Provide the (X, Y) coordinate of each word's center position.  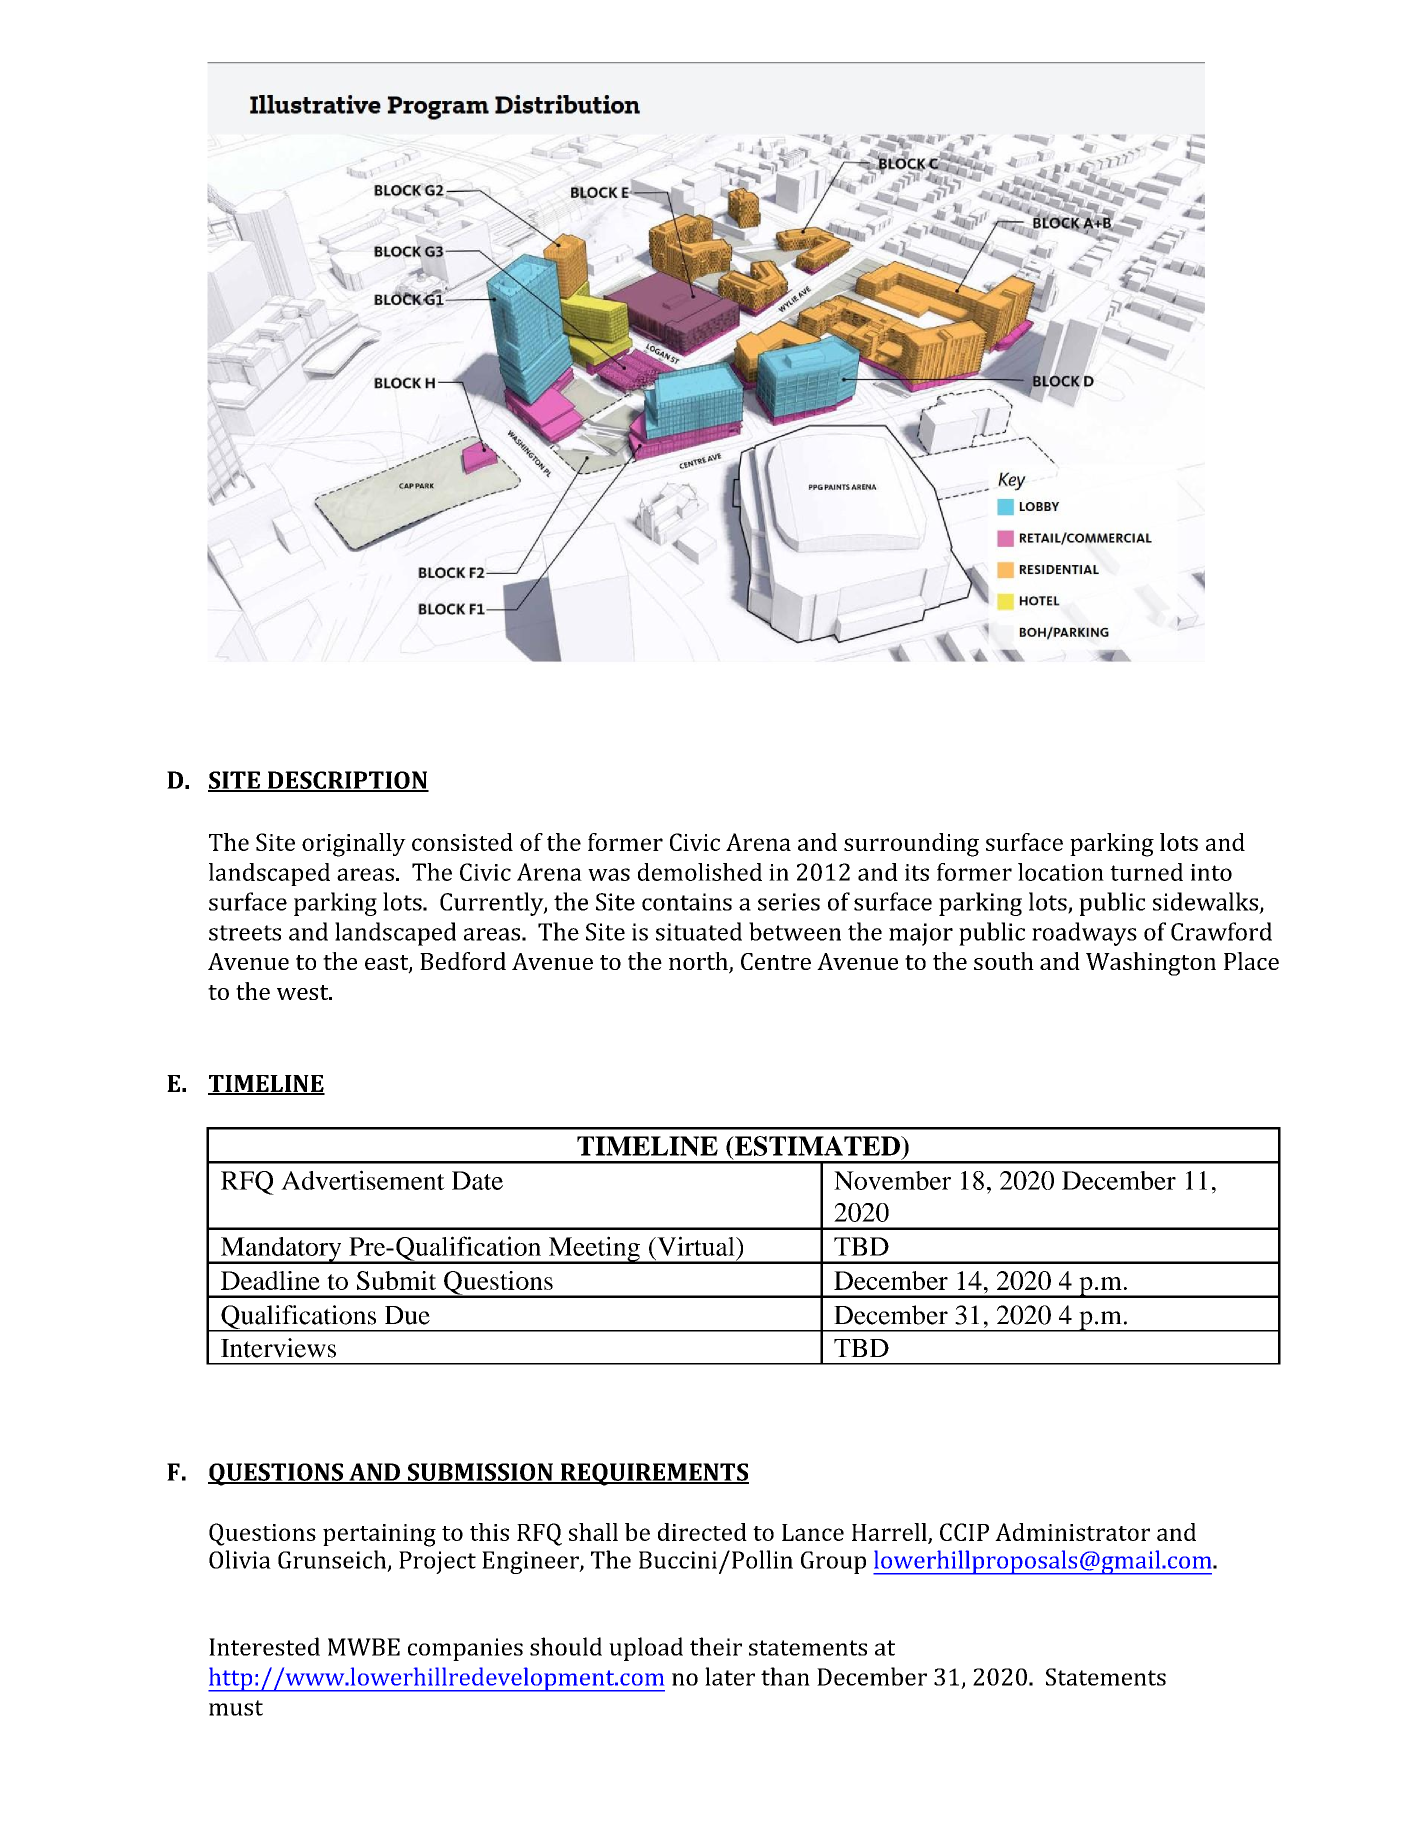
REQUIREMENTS (653, 1474)
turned (1146, 872)
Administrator (1072, 1532)
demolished (700, 872)
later (730, 1676)
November (892, 1180)
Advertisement (363, 1180)
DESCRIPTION (347, 781)
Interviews (278, 1348)
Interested (264, 1646)
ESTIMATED (817, 1146)
